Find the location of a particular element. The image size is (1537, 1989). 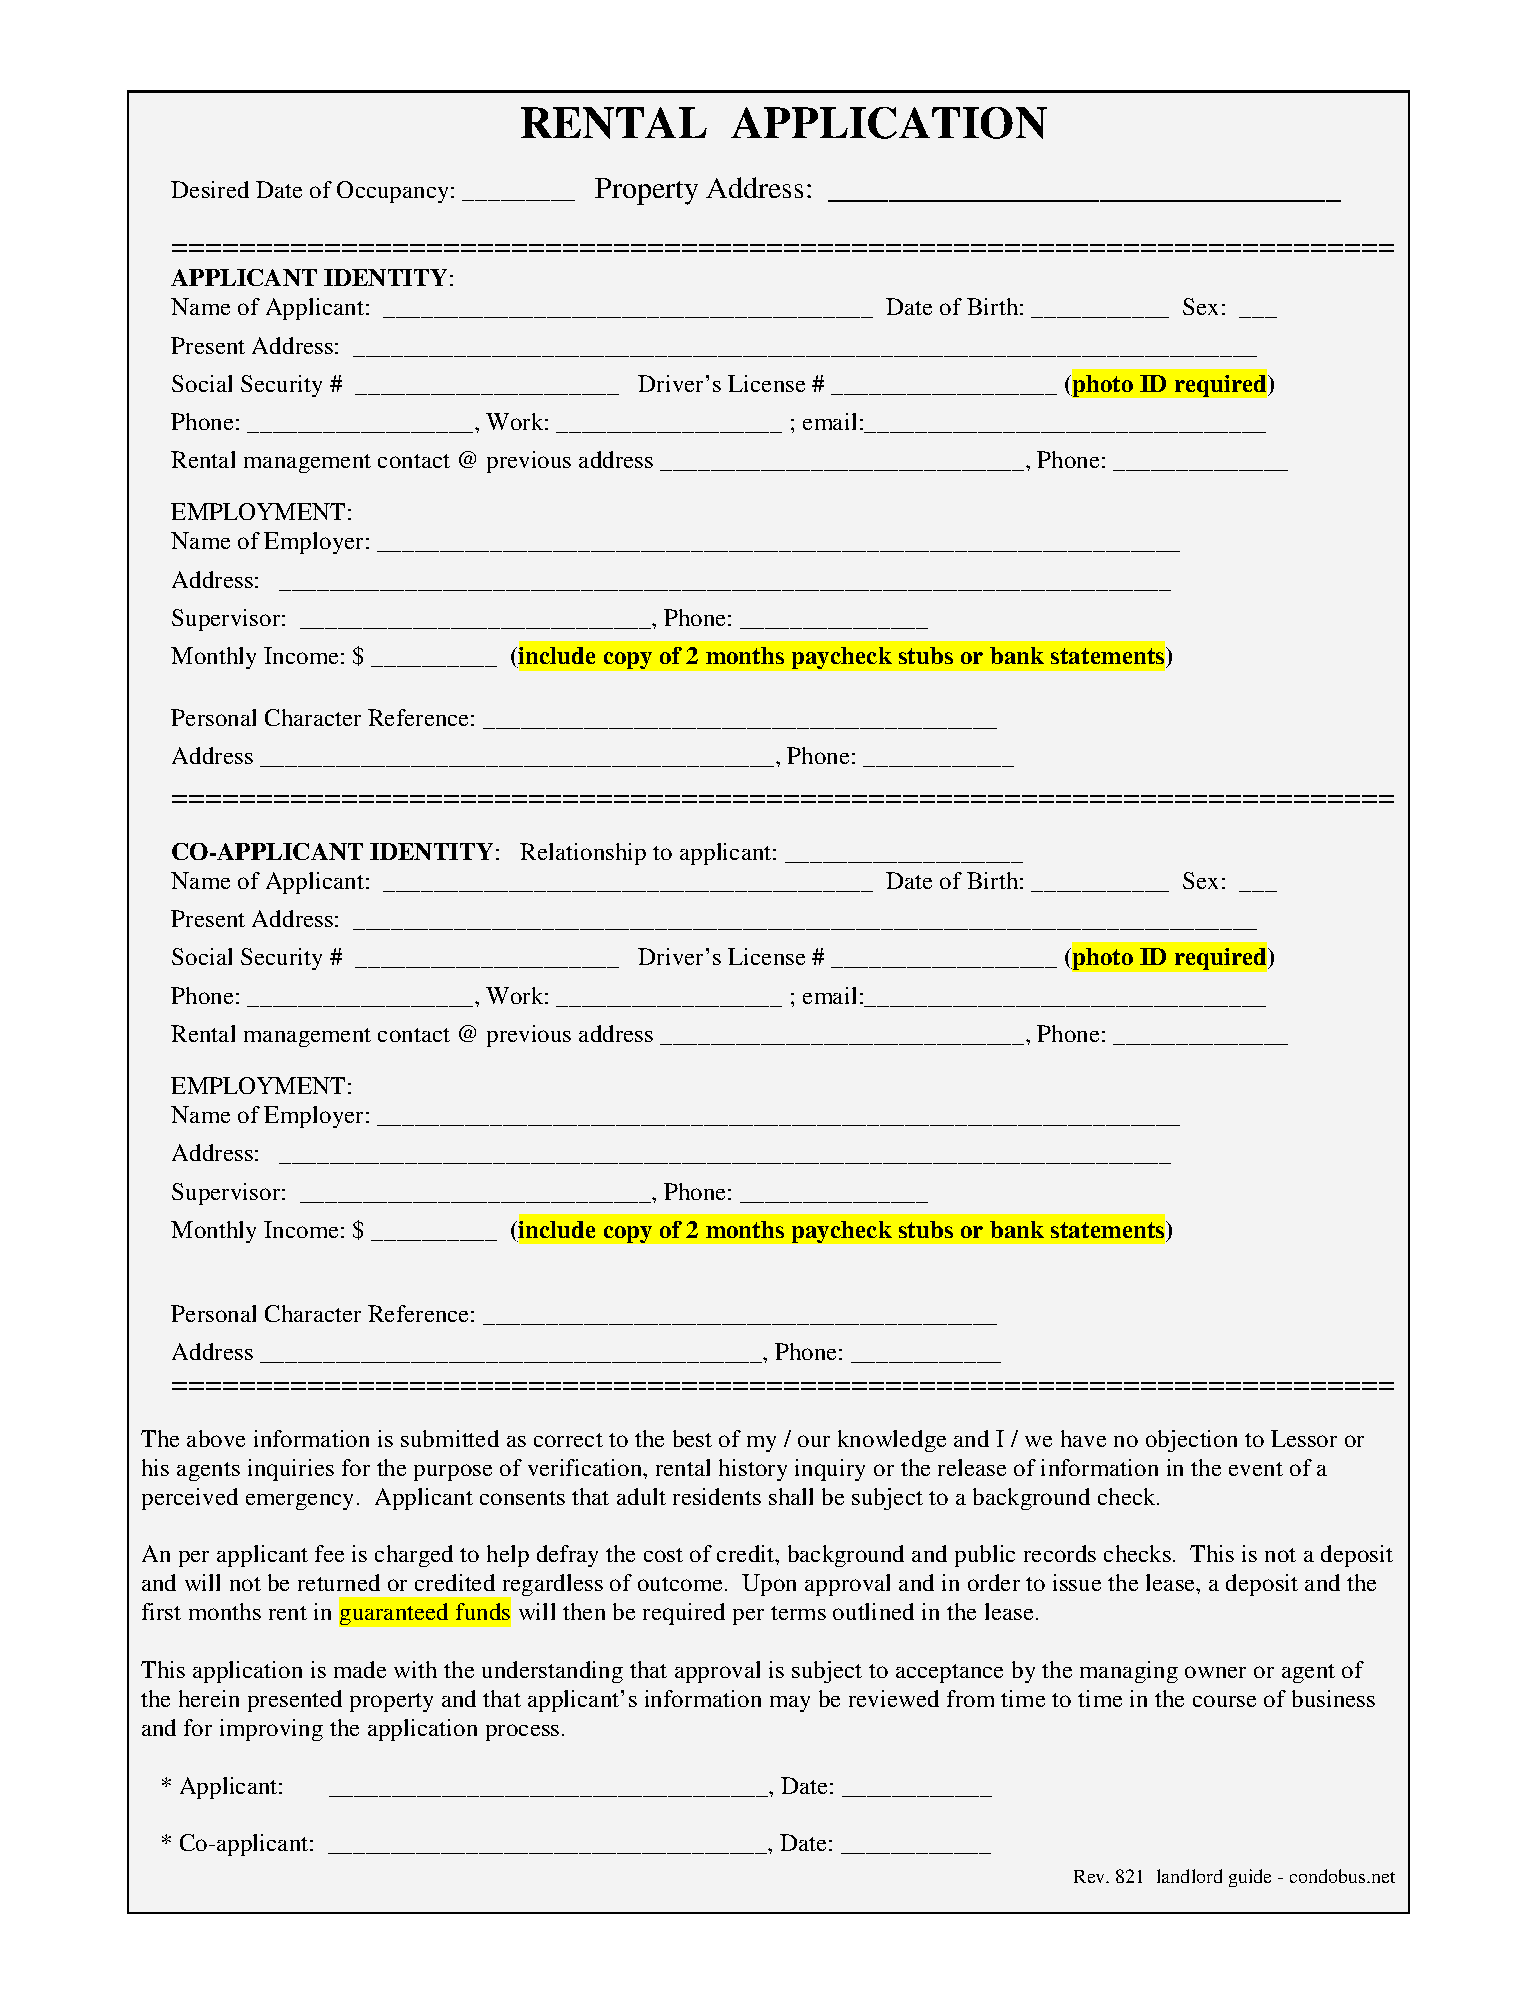

submitted is located at coordinates (450, 1438).
